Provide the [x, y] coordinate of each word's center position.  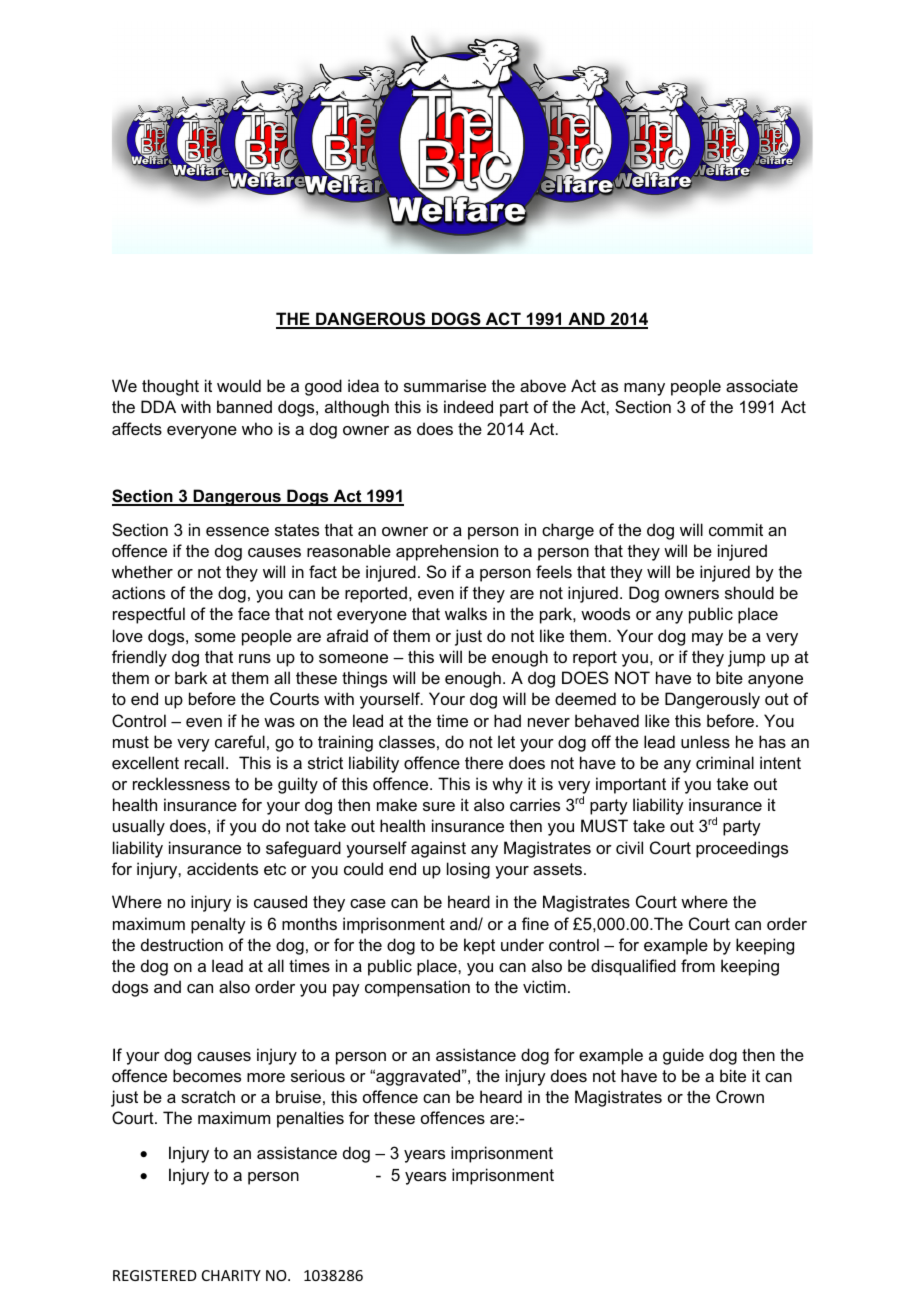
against [438, 849]
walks [466, 613]
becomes [207, 1075]
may [707, 639]
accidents [222, 868]
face [254, 613]
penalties [310, 1119]
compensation [417, 988]
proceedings [742, 849]
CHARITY [231, 1275]
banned [244, 406]
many [644, 389]
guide [683, 1056]
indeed [468, 406]
